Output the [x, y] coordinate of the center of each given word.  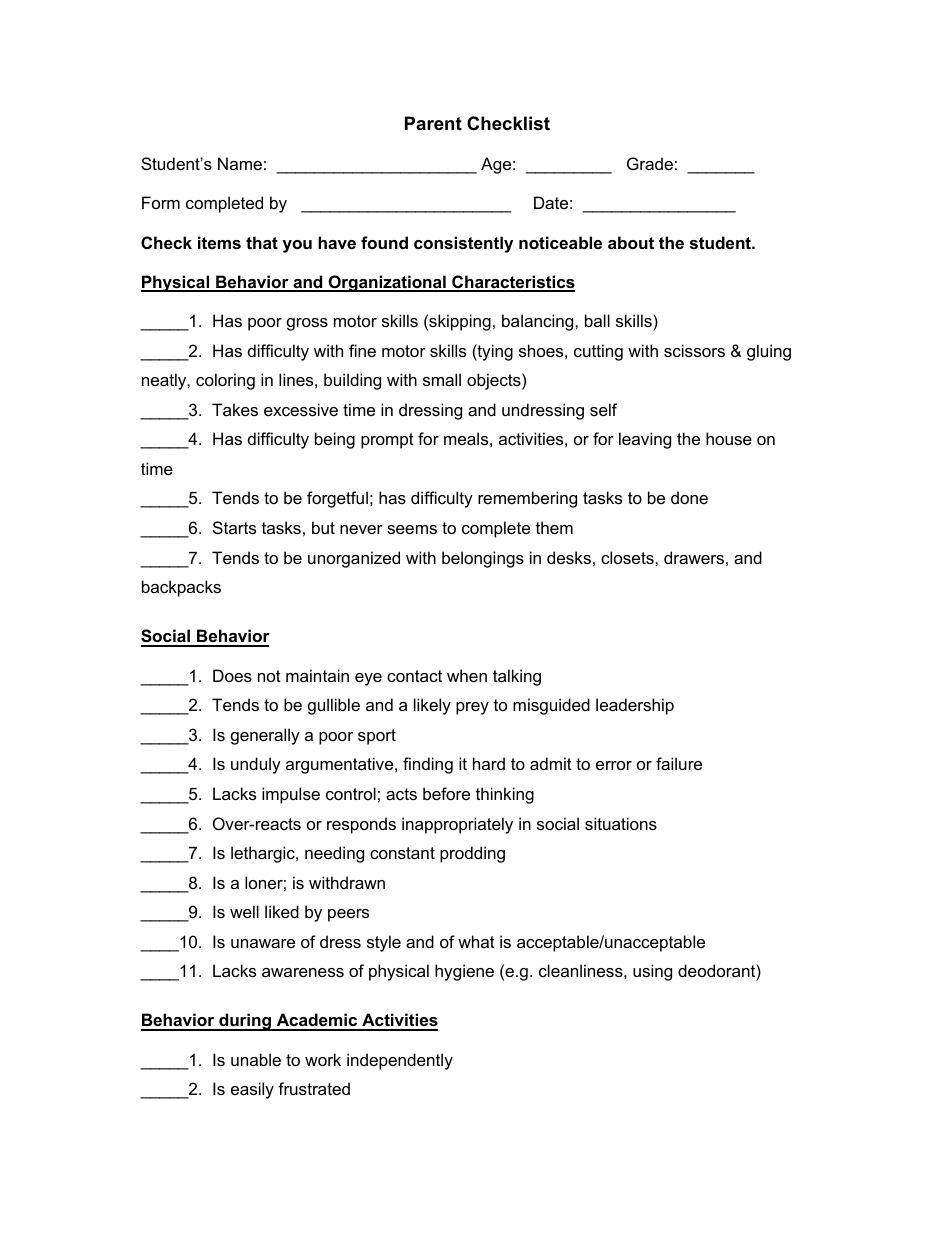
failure [679, 763]
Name [240, 163]
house [729, 438]
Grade [650, 163]
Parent [433, 123]
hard [489, 763]
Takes [235, 409]
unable [256, 1059]
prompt [387, 441]
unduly [256, 765]
